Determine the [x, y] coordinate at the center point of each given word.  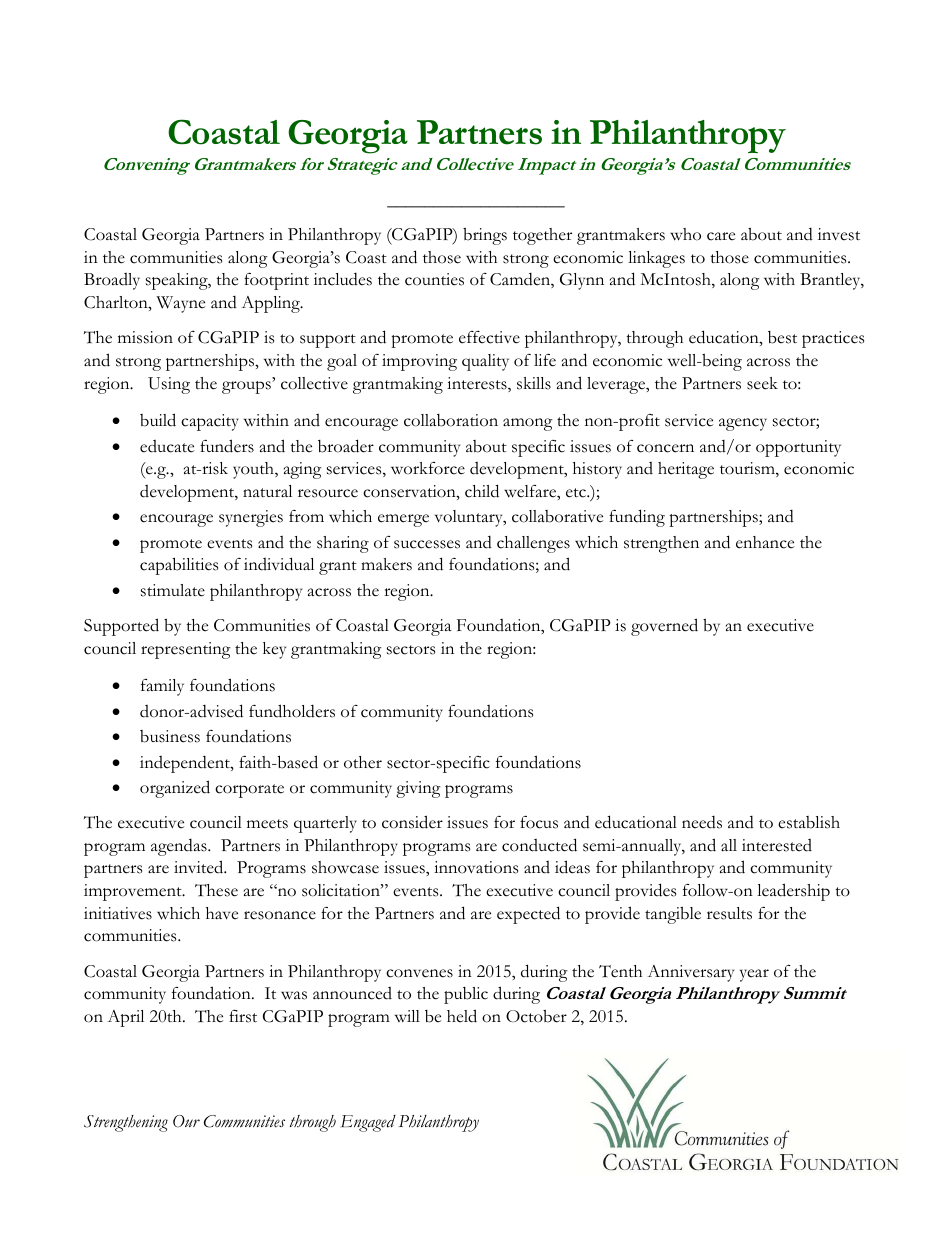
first [243, 1016]
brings [485, 236]
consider [412, 822]
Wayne [180, 304]
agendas [180, 847]
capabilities [179, 566]
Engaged [368, 1123]
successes [427, 544]
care [721, 236]
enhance [765, 542]
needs [702, 822]
